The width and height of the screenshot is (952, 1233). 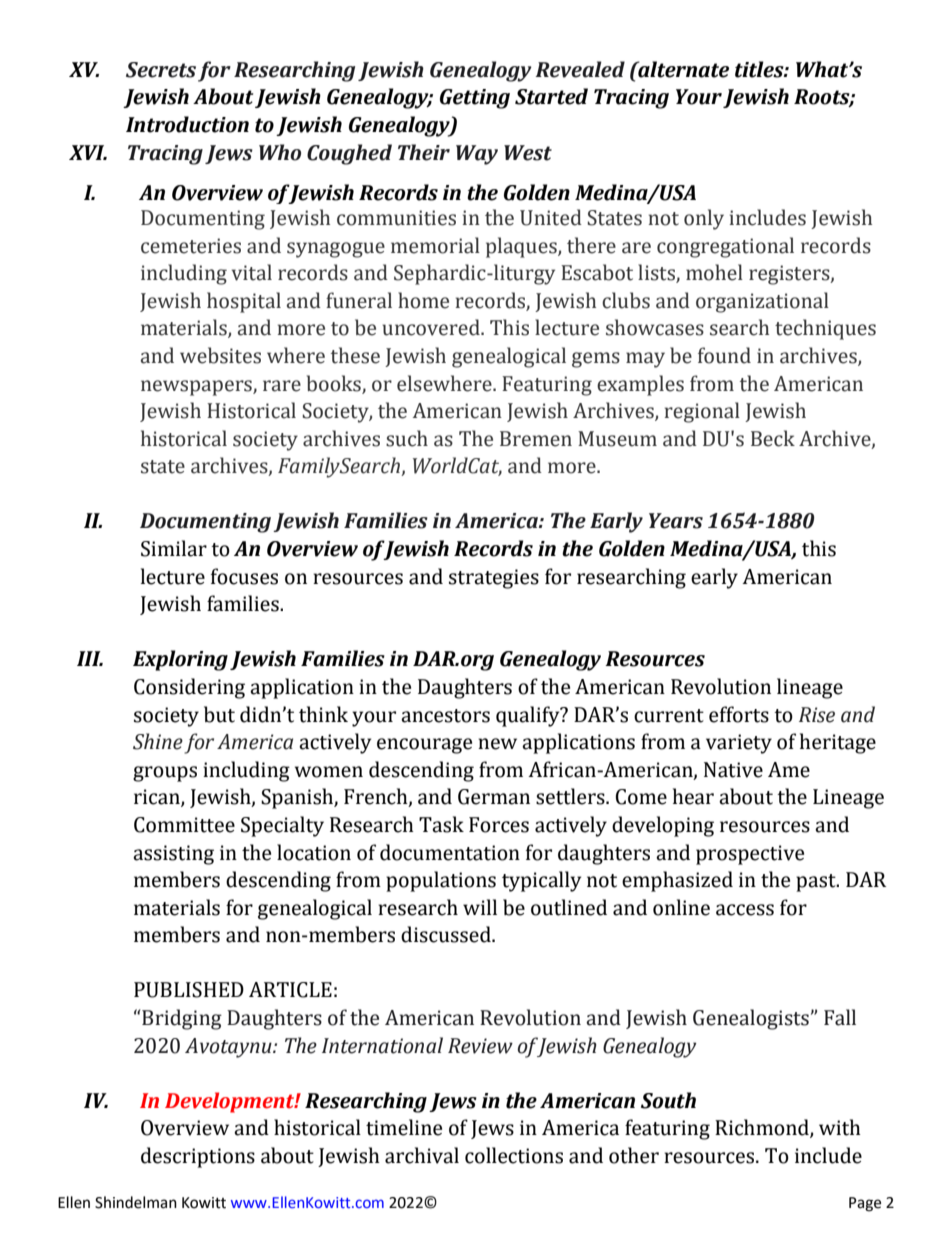 What do you see at coordinates (750, 855) in the screenshot?
I see `prospective` at bounding box center [750, 855].
